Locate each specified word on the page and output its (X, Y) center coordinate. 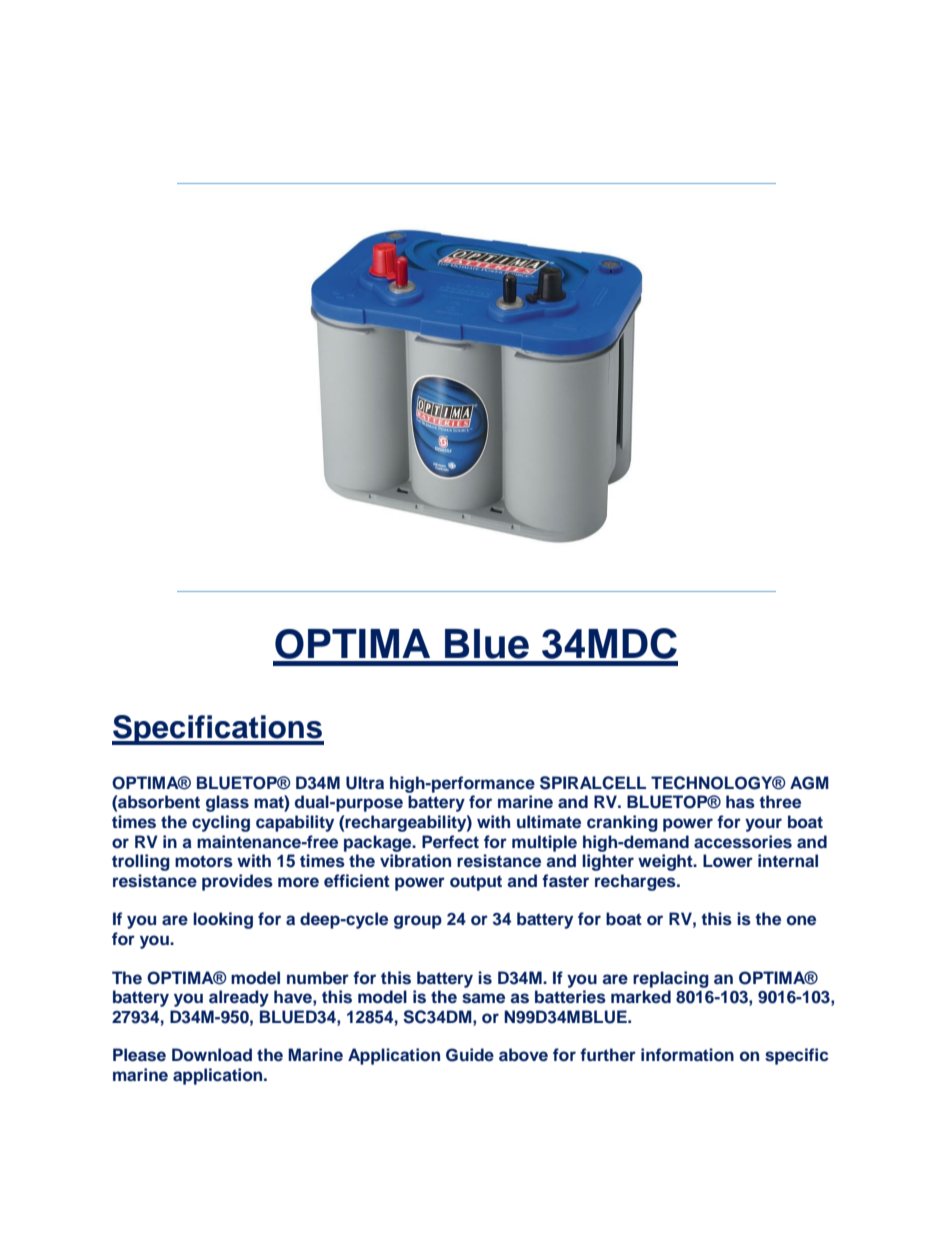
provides (237, 882)
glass (227, 803)
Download (212, 1055)
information (687, 1055)
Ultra (365, 783)
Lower (728, 861)
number (318, 978)
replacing (671, 979)
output (476, 883)
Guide (470, 1055)
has (740, 802)
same (483, 998)
